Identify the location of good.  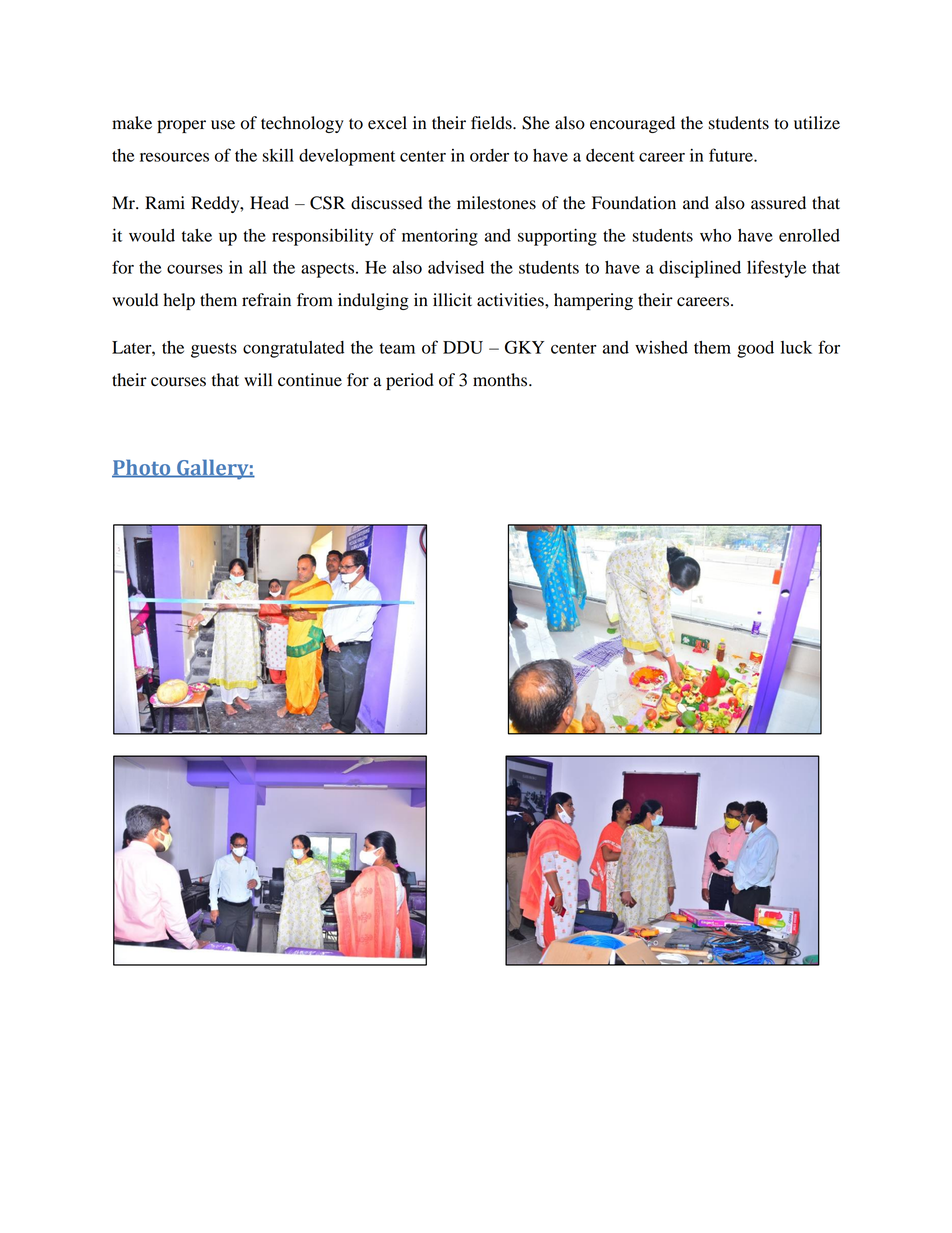
(755, 349).
